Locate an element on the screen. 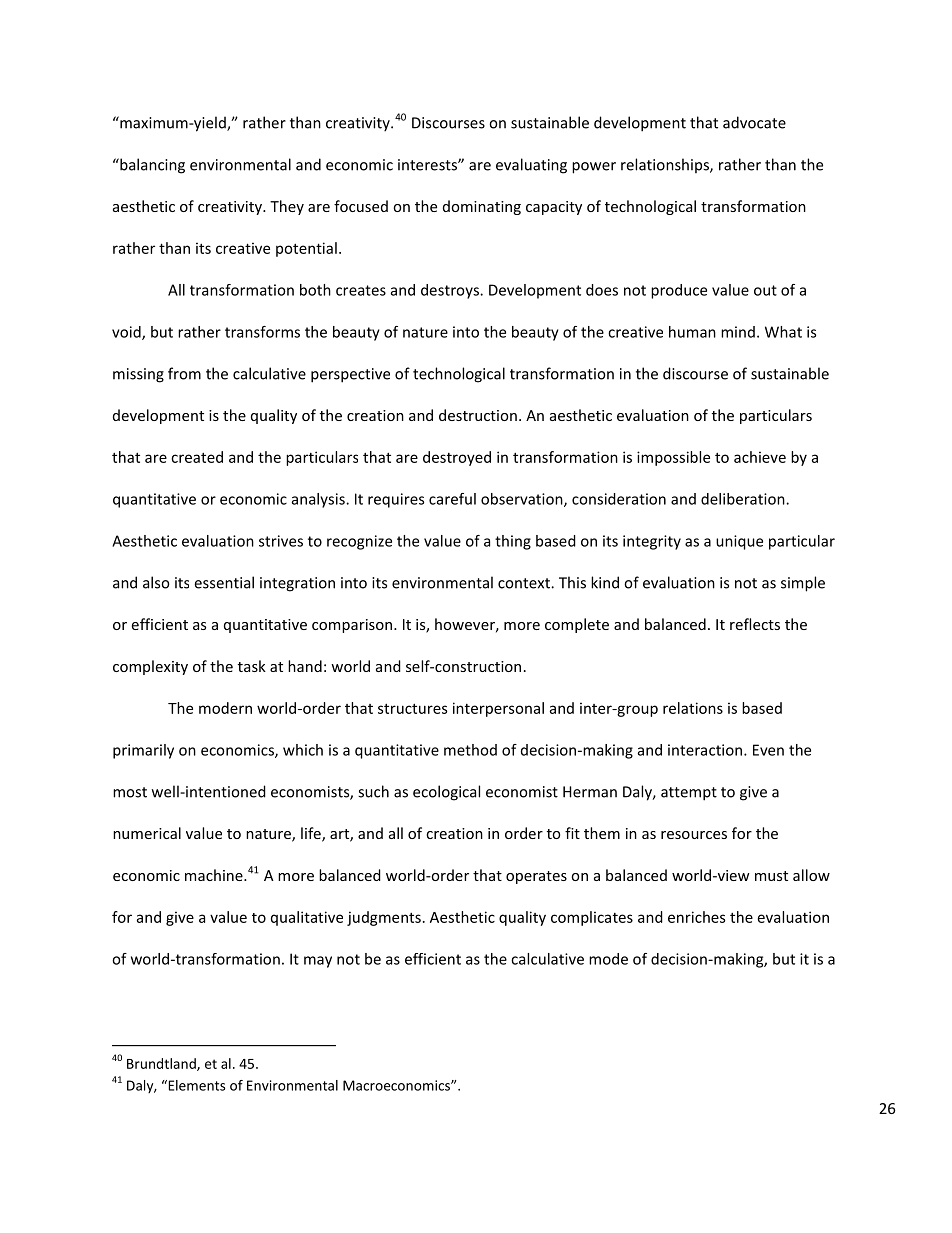  balancing is located at coordinates (151, 166).
